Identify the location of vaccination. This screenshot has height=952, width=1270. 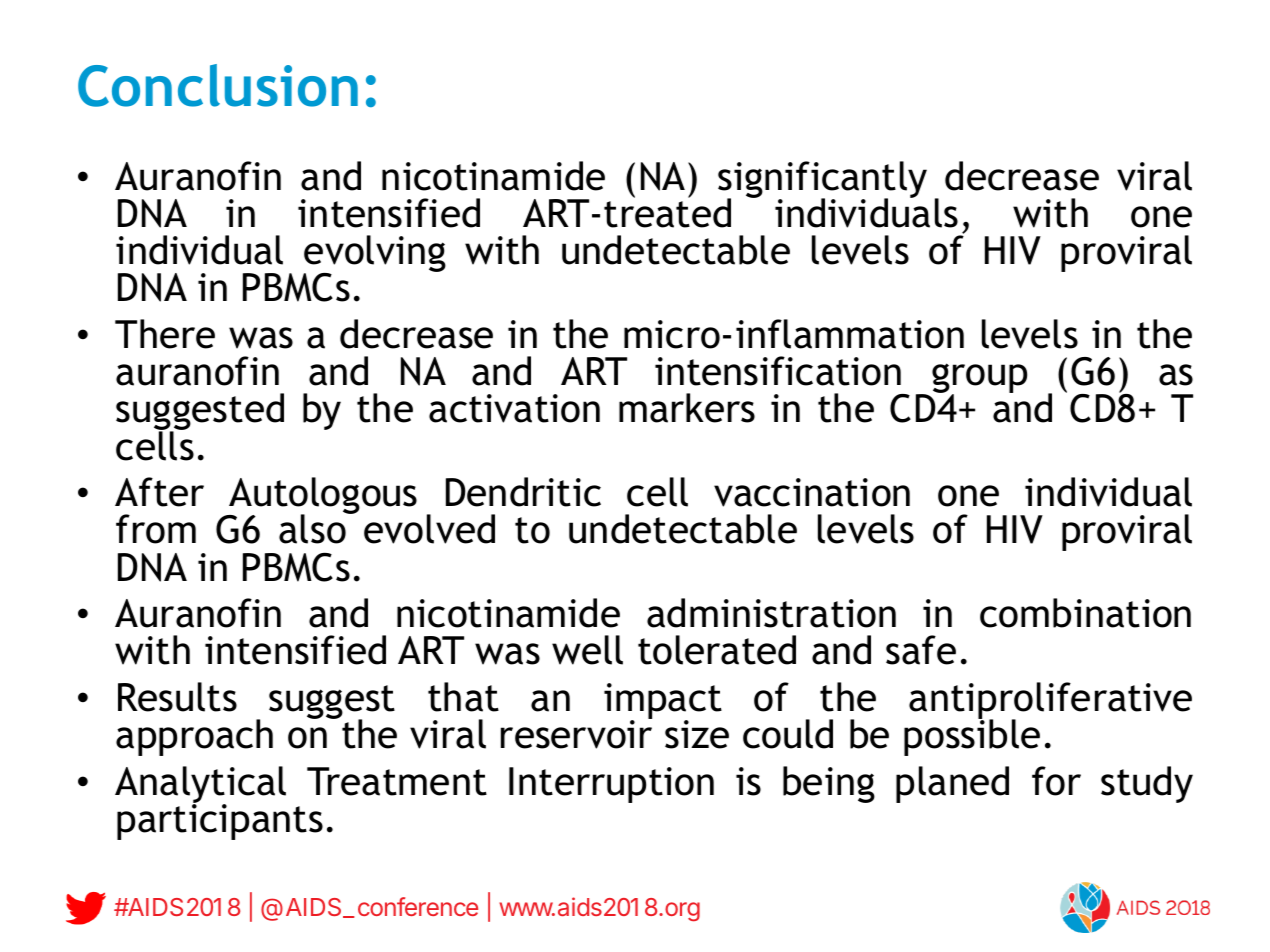
(812, 492).
